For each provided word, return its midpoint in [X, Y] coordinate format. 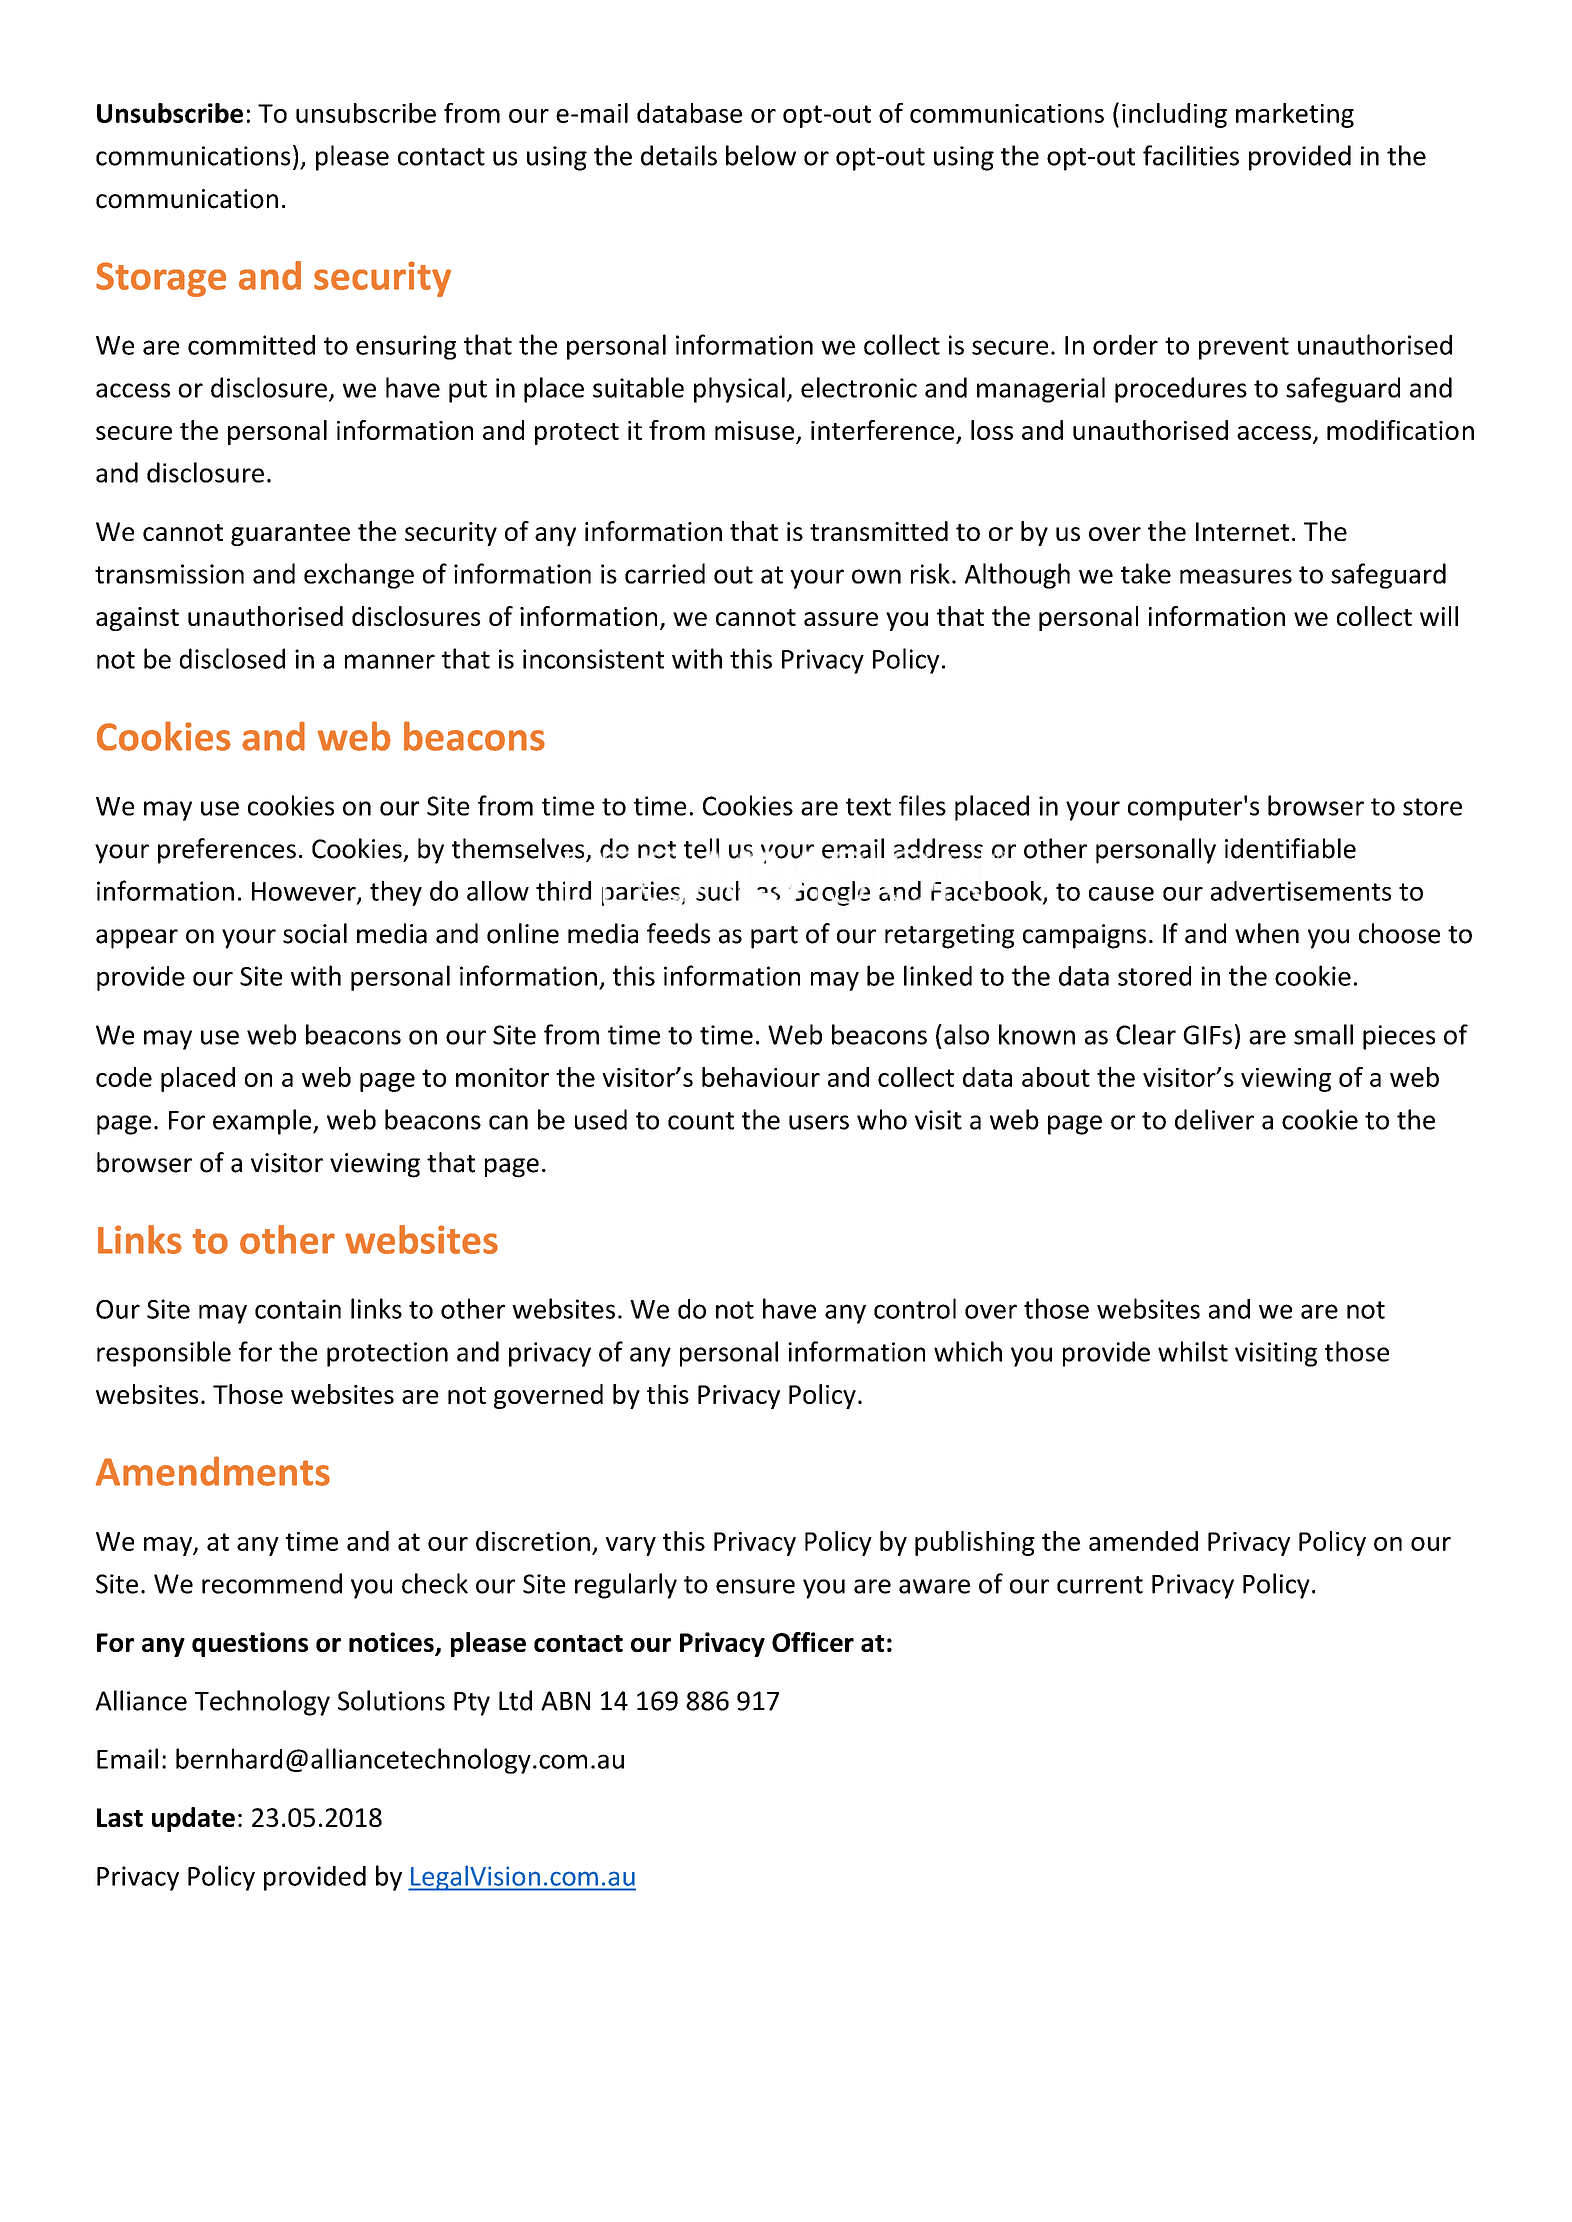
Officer [813, 1642]
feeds [678, 933]
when [1267, 933]
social [315, 933]
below [761, 155]
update [193, 1819]
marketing [1295, 115]
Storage [161, 279]
